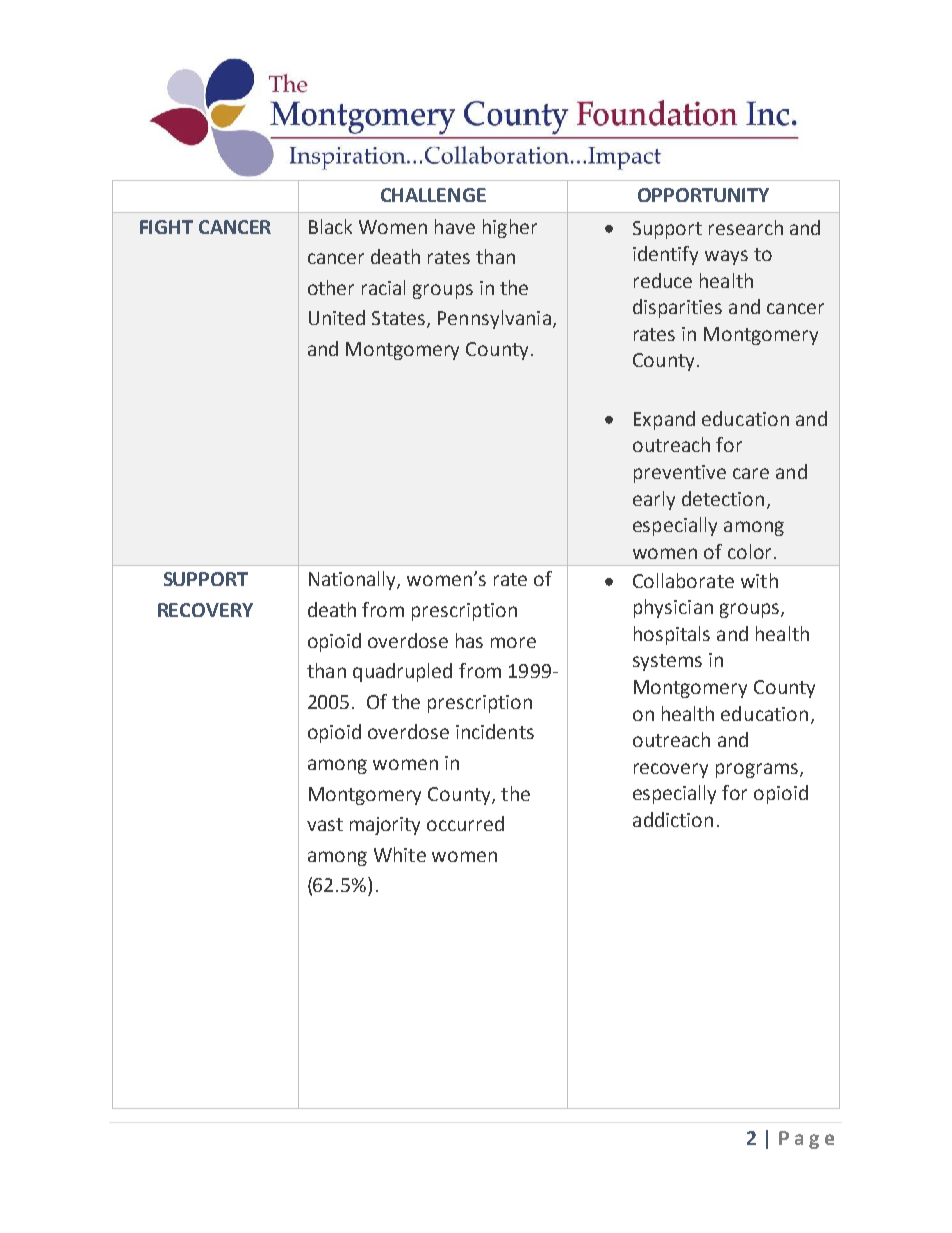 This page has height=1233, width=952. I want to click on occurred, so click(465, 823).
